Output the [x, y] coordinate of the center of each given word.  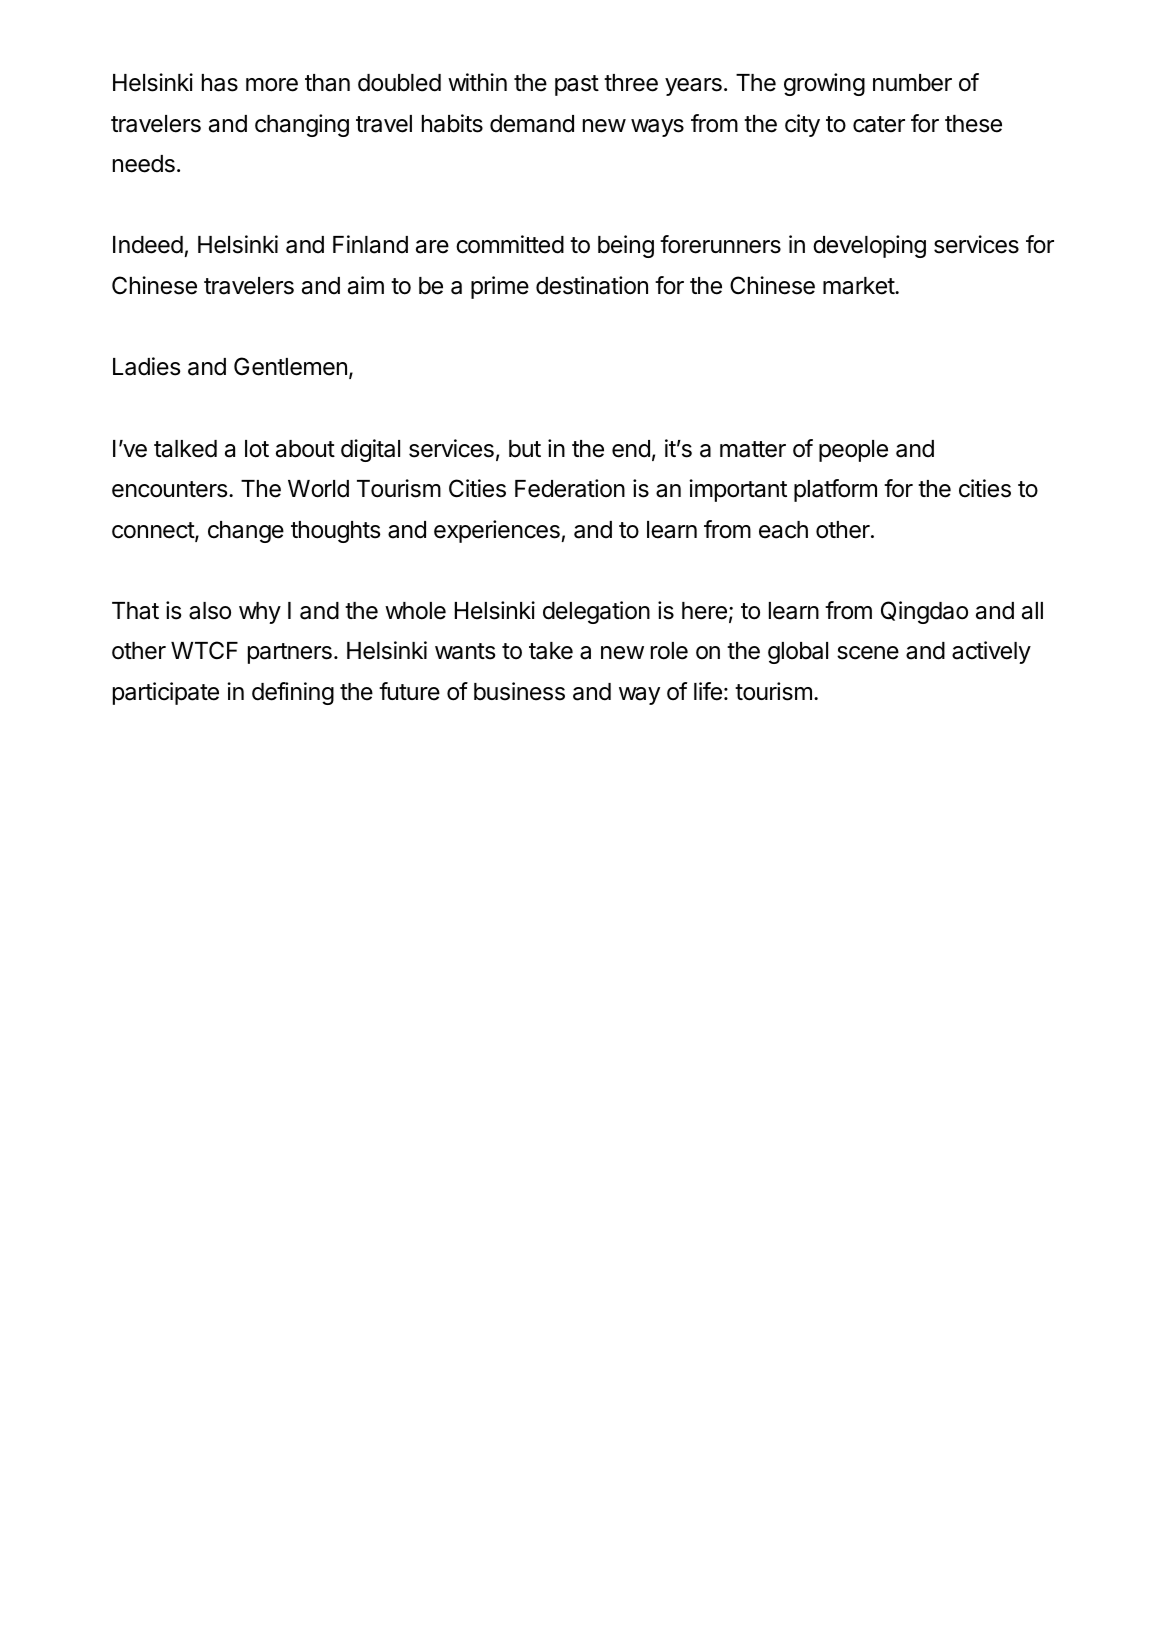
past [577, 85]
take [551, 651]
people [853, 451]
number [912, 83]
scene [868, 653]
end [631, 449]
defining [293, 693]
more [272, 85]
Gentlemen [290, 366]
